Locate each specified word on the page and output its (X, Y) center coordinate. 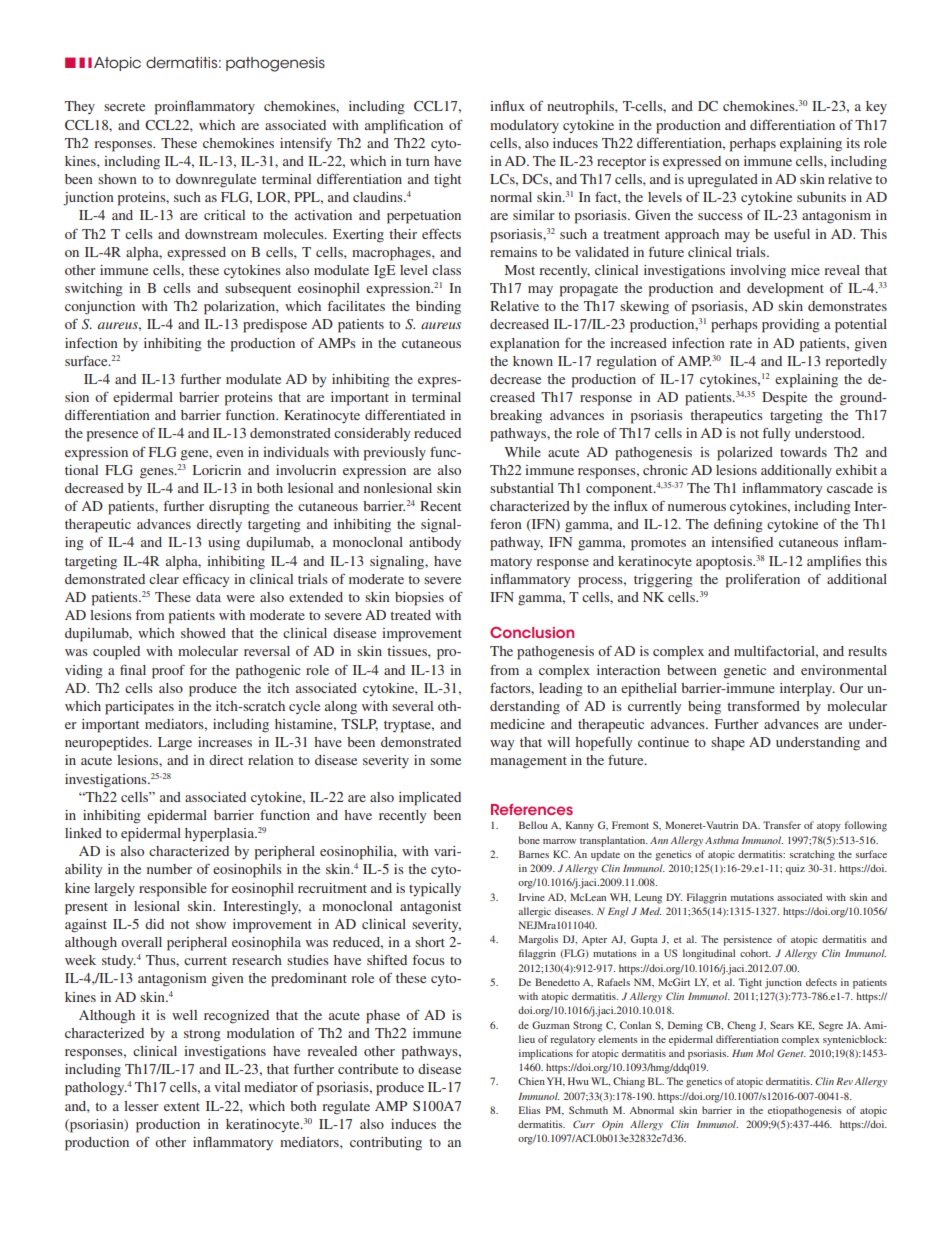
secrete (124, 107)
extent (182, 1106)
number (169, 869)
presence (112, 436)
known (533, 361)
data (208, 597)
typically (435, 890)
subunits (821, 197)
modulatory (524, 126)
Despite (784, 399)
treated (410, 615)
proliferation (763, 581)
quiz (795, 869)
